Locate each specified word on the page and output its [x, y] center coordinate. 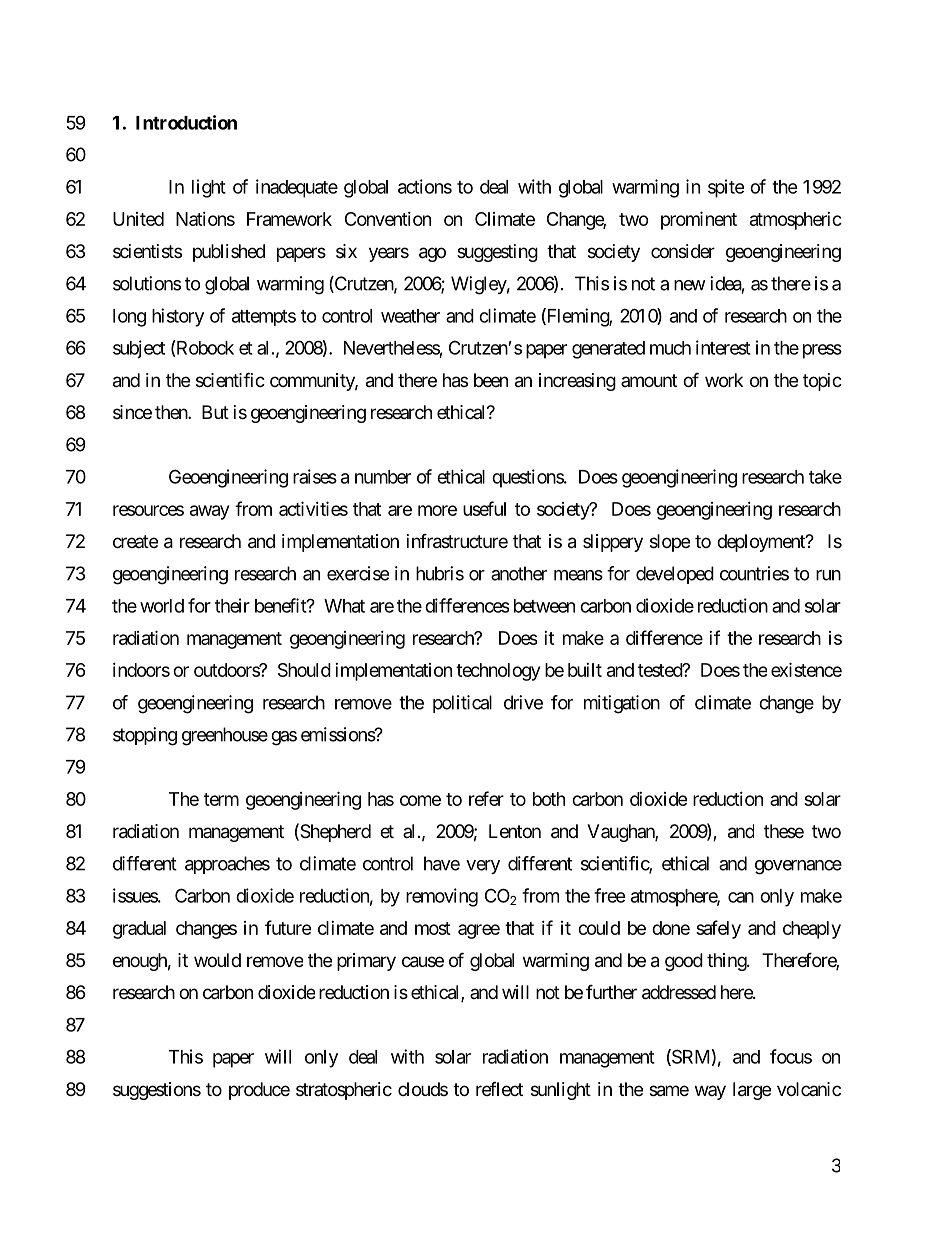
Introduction [186, 122]
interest [723, 347]
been [491, 380]
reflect [499, 1089]
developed [675, 575]
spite [726, 188]
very [483, 867]
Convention [388, 219]
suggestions [157, 1091]
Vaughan [621, 833]
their [232, 605]
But [215, 412]
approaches [227, 865]
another [519, 573]
